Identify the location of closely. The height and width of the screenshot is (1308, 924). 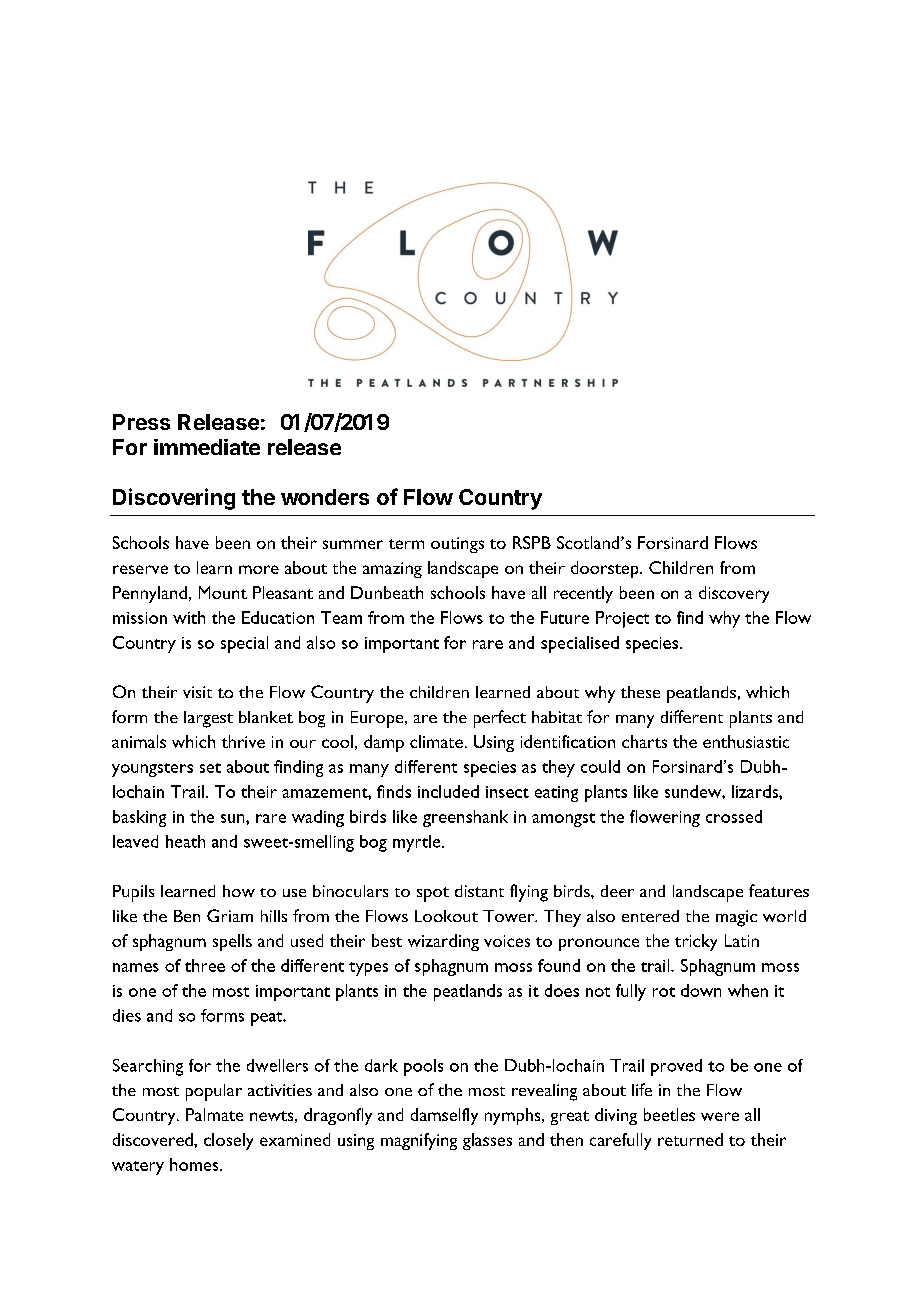
(228, 1141).
